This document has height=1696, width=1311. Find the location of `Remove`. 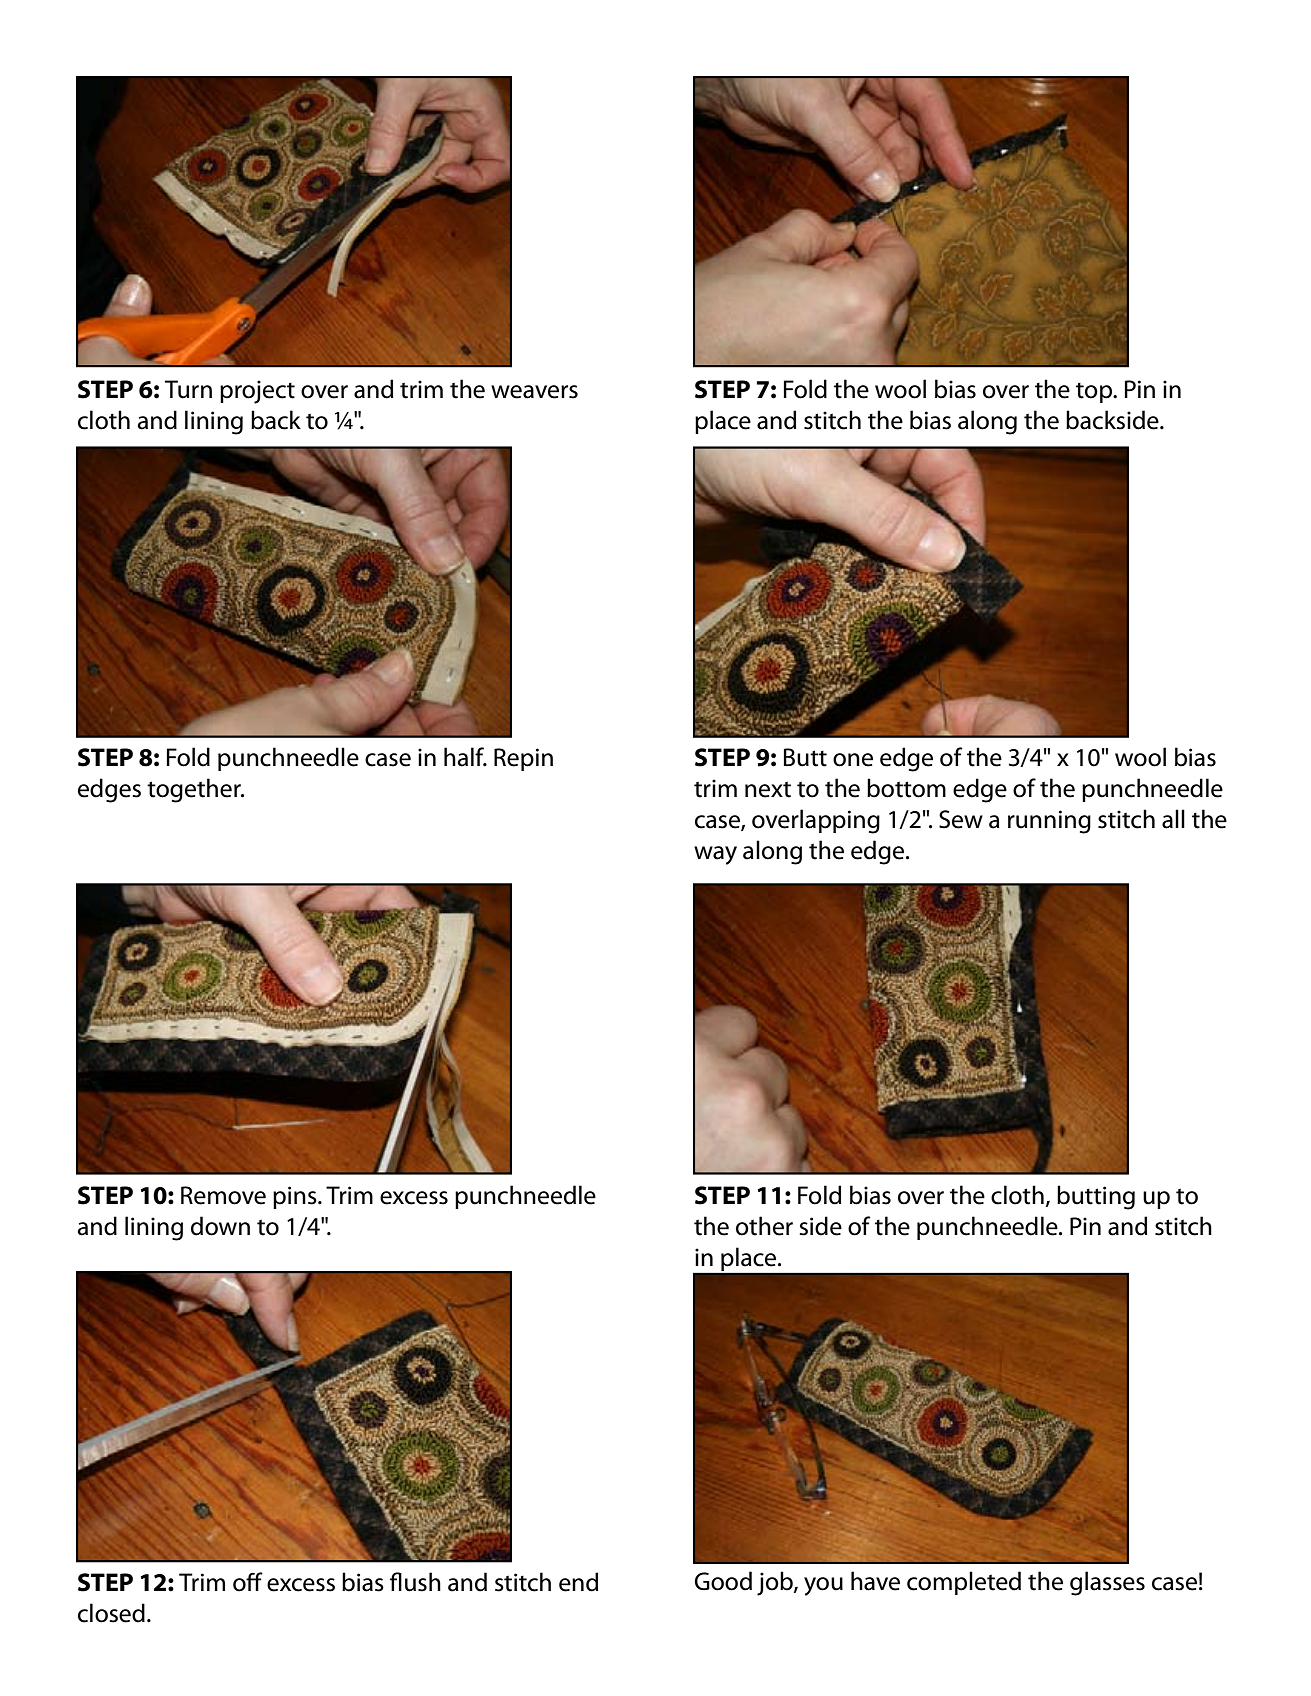

Remove is located at coordinates (223, 1195).
